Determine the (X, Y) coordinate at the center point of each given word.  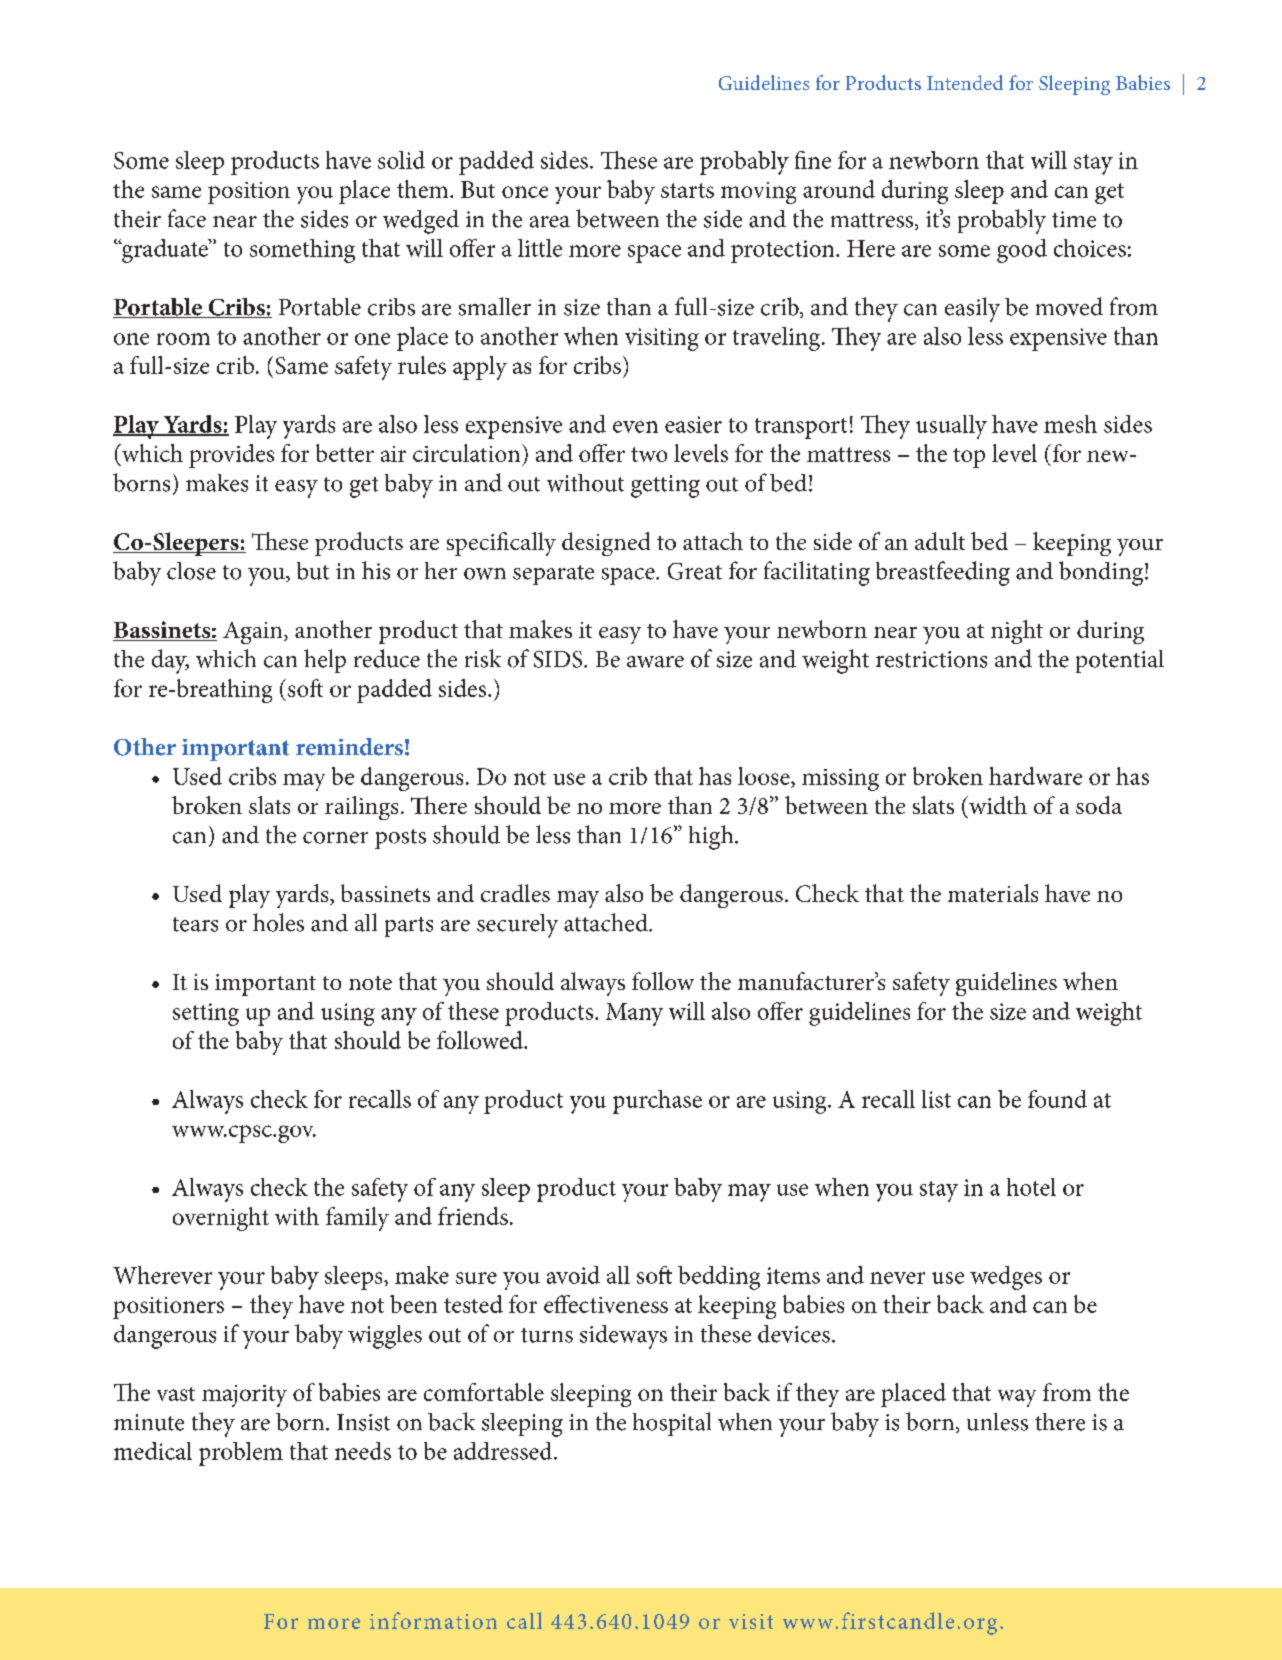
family (357, 1219)
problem (241, 1454)
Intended (965, 82)
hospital (672, 1424)
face (187, 218)
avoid (573, 1275)
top (969, 458)
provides (231, 456)
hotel (1031, 1187)
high (712, 837)
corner (335, 838)
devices (794, 1334)
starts (687, 190)
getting (665, 486)
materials (993, 893)
